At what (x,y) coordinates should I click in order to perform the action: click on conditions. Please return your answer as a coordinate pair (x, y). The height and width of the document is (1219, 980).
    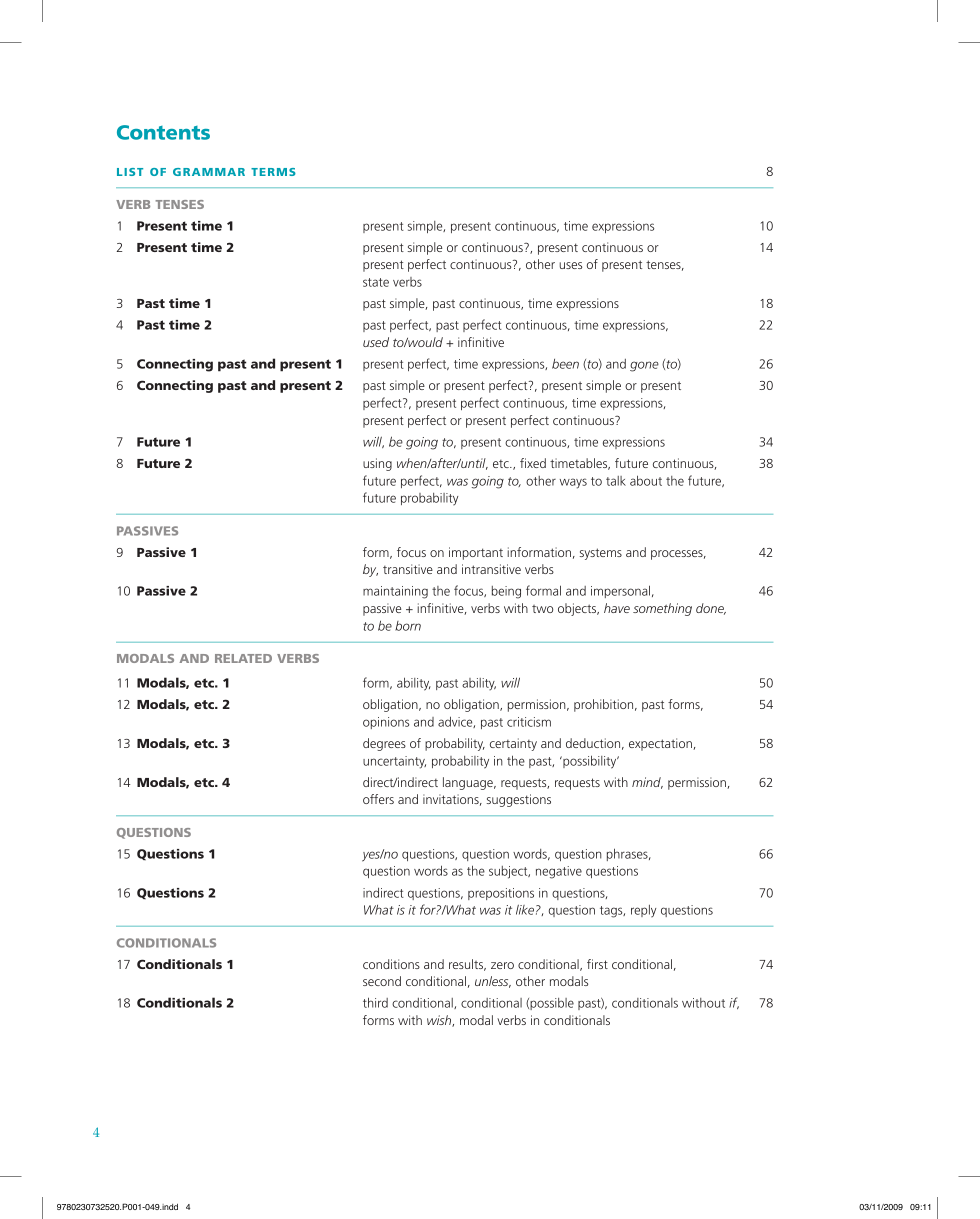
    Looking at the image, I should click on (391, 964).
